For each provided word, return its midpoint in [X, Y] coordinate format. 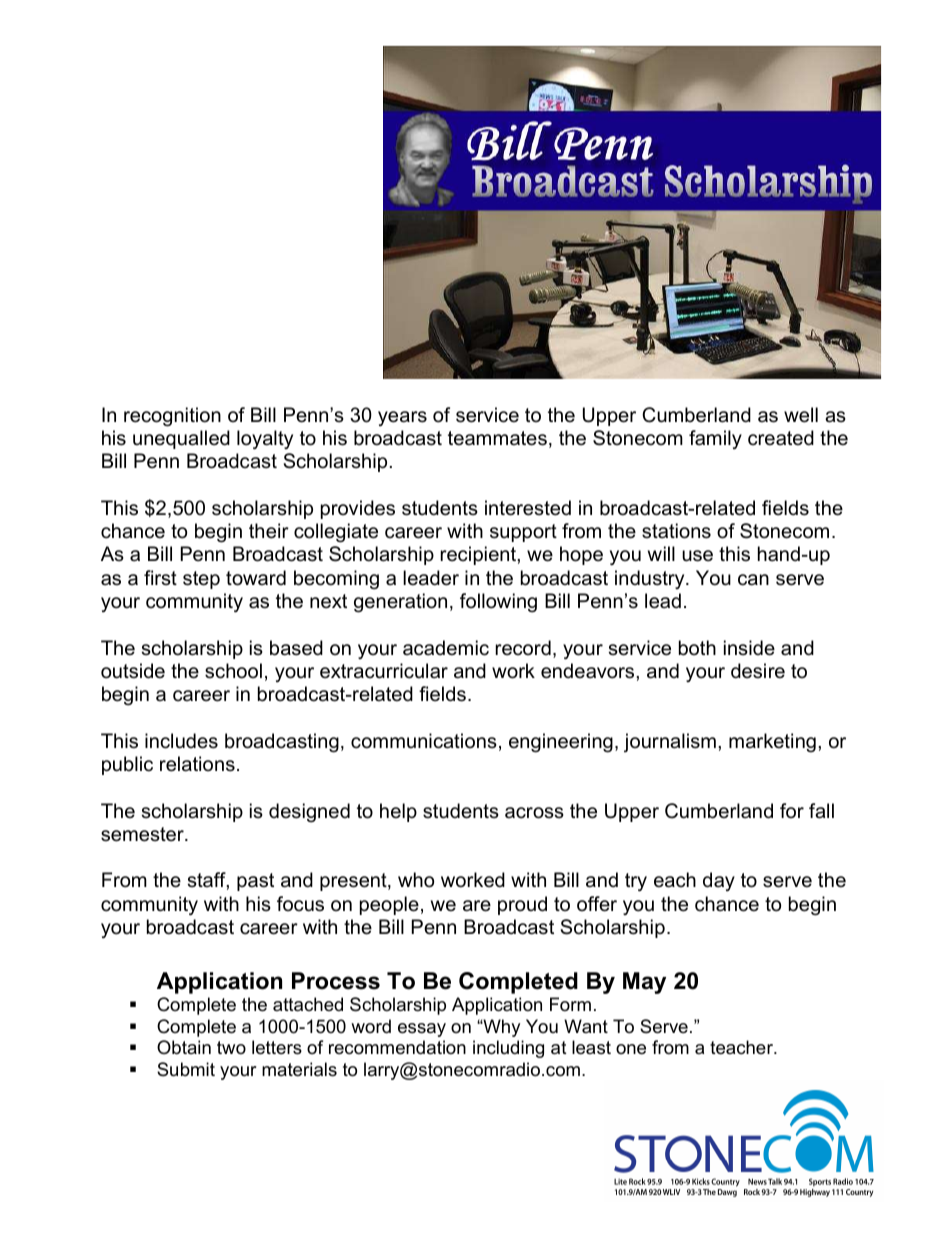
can [753, 580]
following [498, 603]
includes [181, 741]
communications [424, 741]
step [201, 580]
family [715, 439]
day [719, 881]
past [255, 882]
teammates [497, 438]
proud [522, 905]
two [231, 1047]
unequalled [181, 439]
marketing [772, 742]
